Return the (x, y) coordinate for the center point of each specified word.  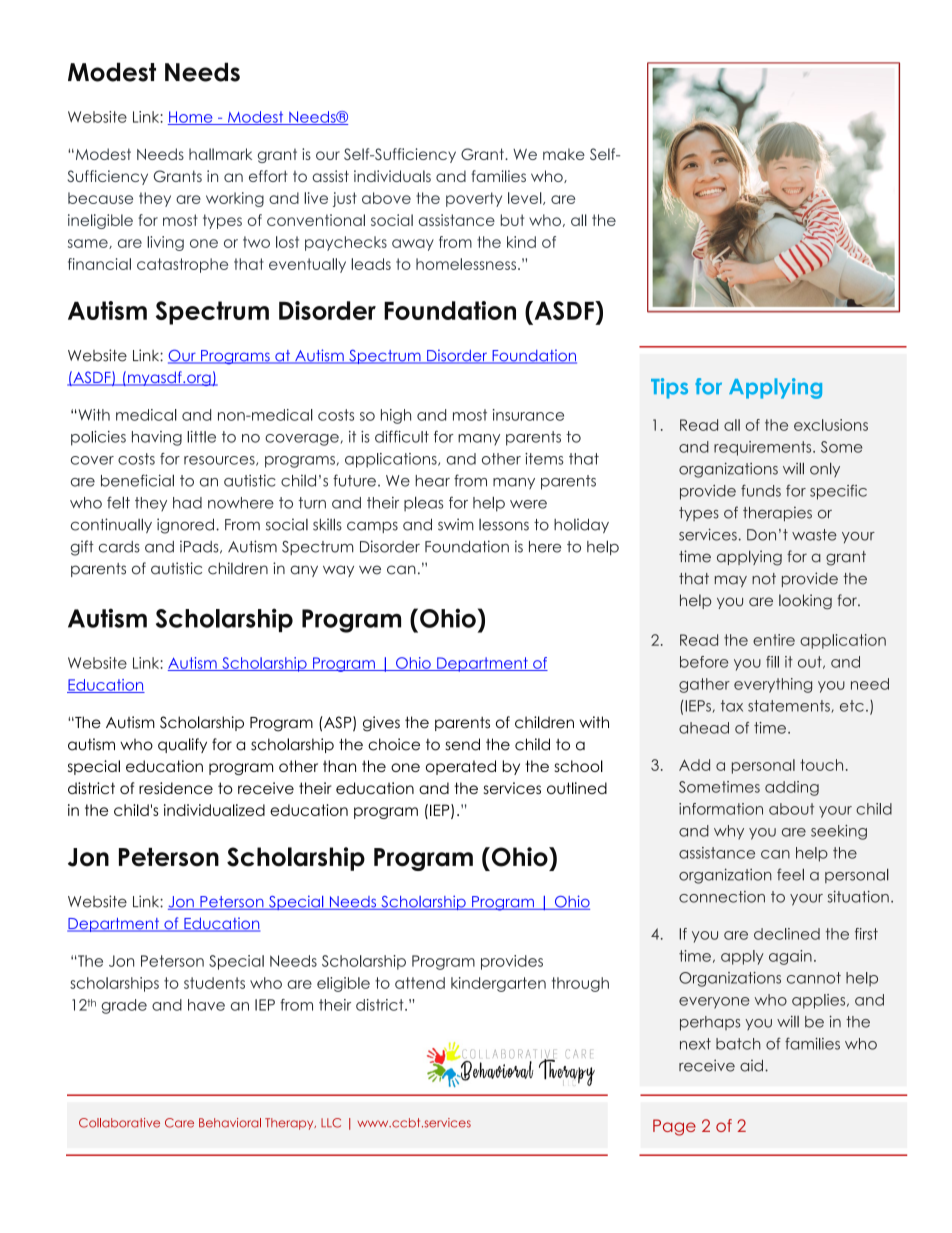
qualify (182, 745)
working (235, 199)
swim (456, 524)
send (462, 744)
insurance (528, 415)
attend (420, 983)
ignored (185, 526)
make (564, 154)
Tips (669, 388)
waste (814, 535)
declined (787, 934)
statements (790, 706)
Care (179, 1123)
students (214, 983)
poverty (474, 199)
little (201, 437)
